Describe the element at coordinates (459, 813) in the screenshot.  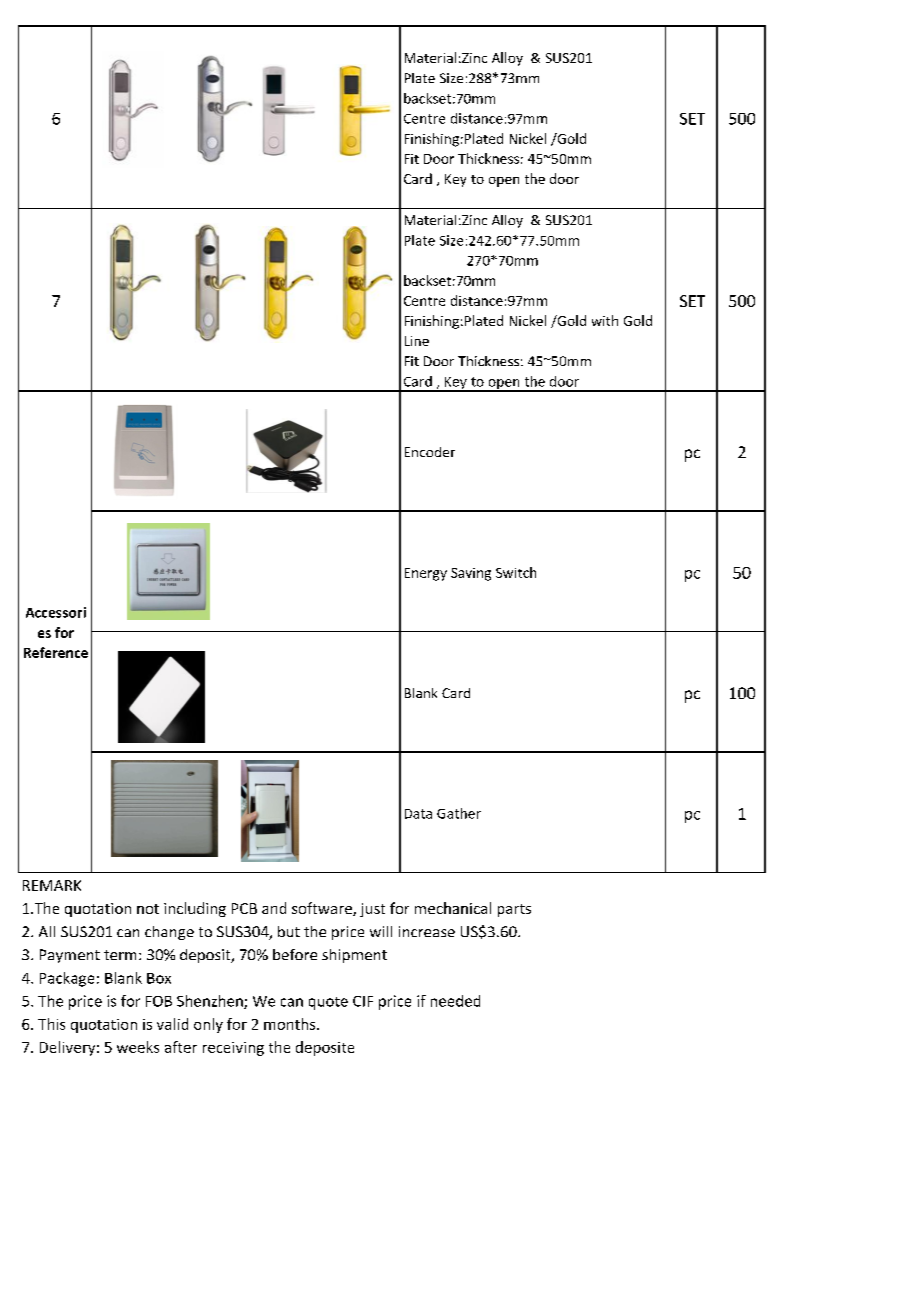
I see `Gather` at that location.
